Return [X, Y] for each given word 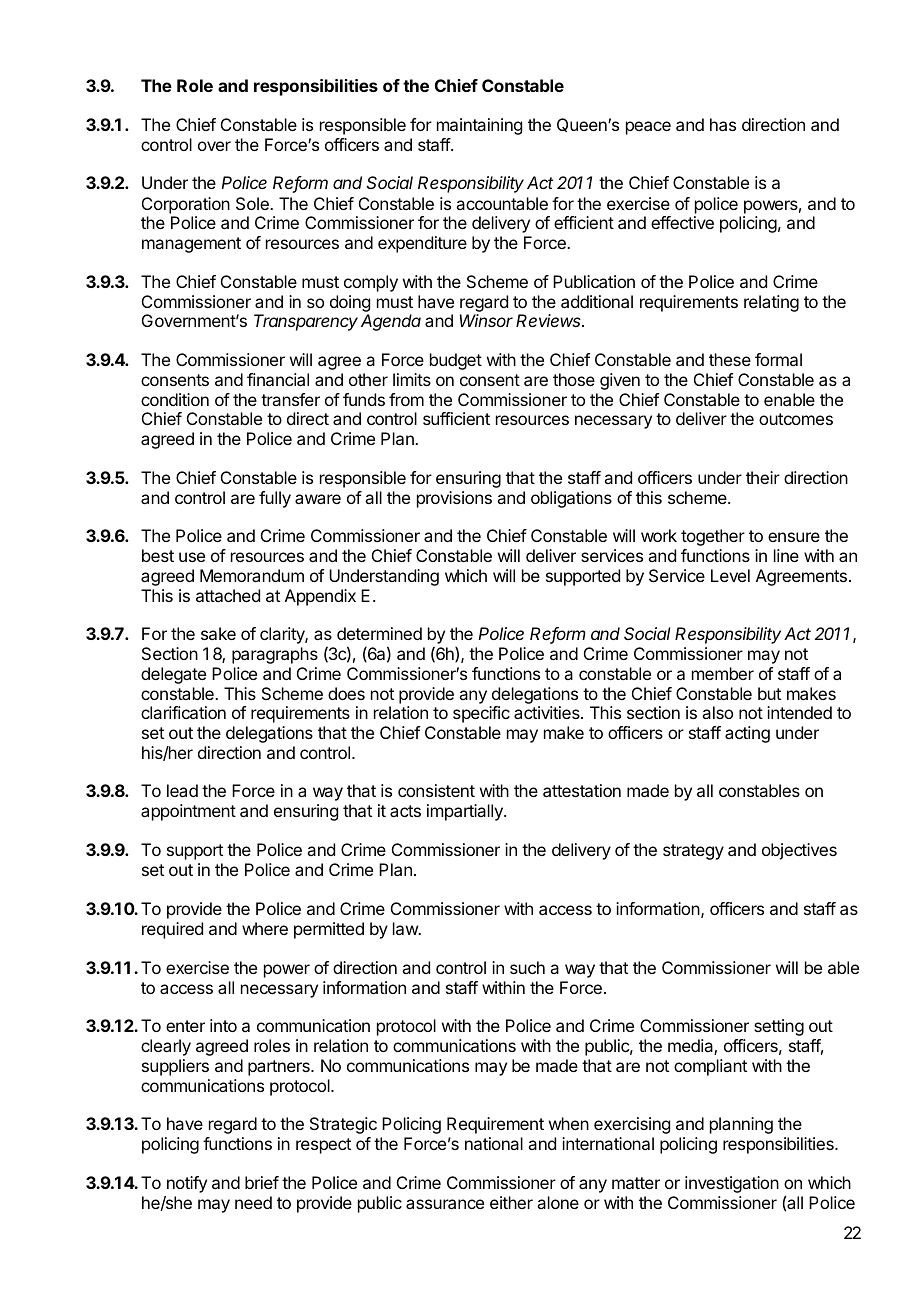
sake [218, 633]
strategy [693, 852]
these [730, 359]
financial [278, 379]
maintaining [479, 126]
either [511, 1202]
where [265, 928]
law [406, 928]
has [723, 124]
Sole [253, 203]
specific [481, 714]
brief [262, 1182]
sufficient [456, 418]
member [723, 673]
